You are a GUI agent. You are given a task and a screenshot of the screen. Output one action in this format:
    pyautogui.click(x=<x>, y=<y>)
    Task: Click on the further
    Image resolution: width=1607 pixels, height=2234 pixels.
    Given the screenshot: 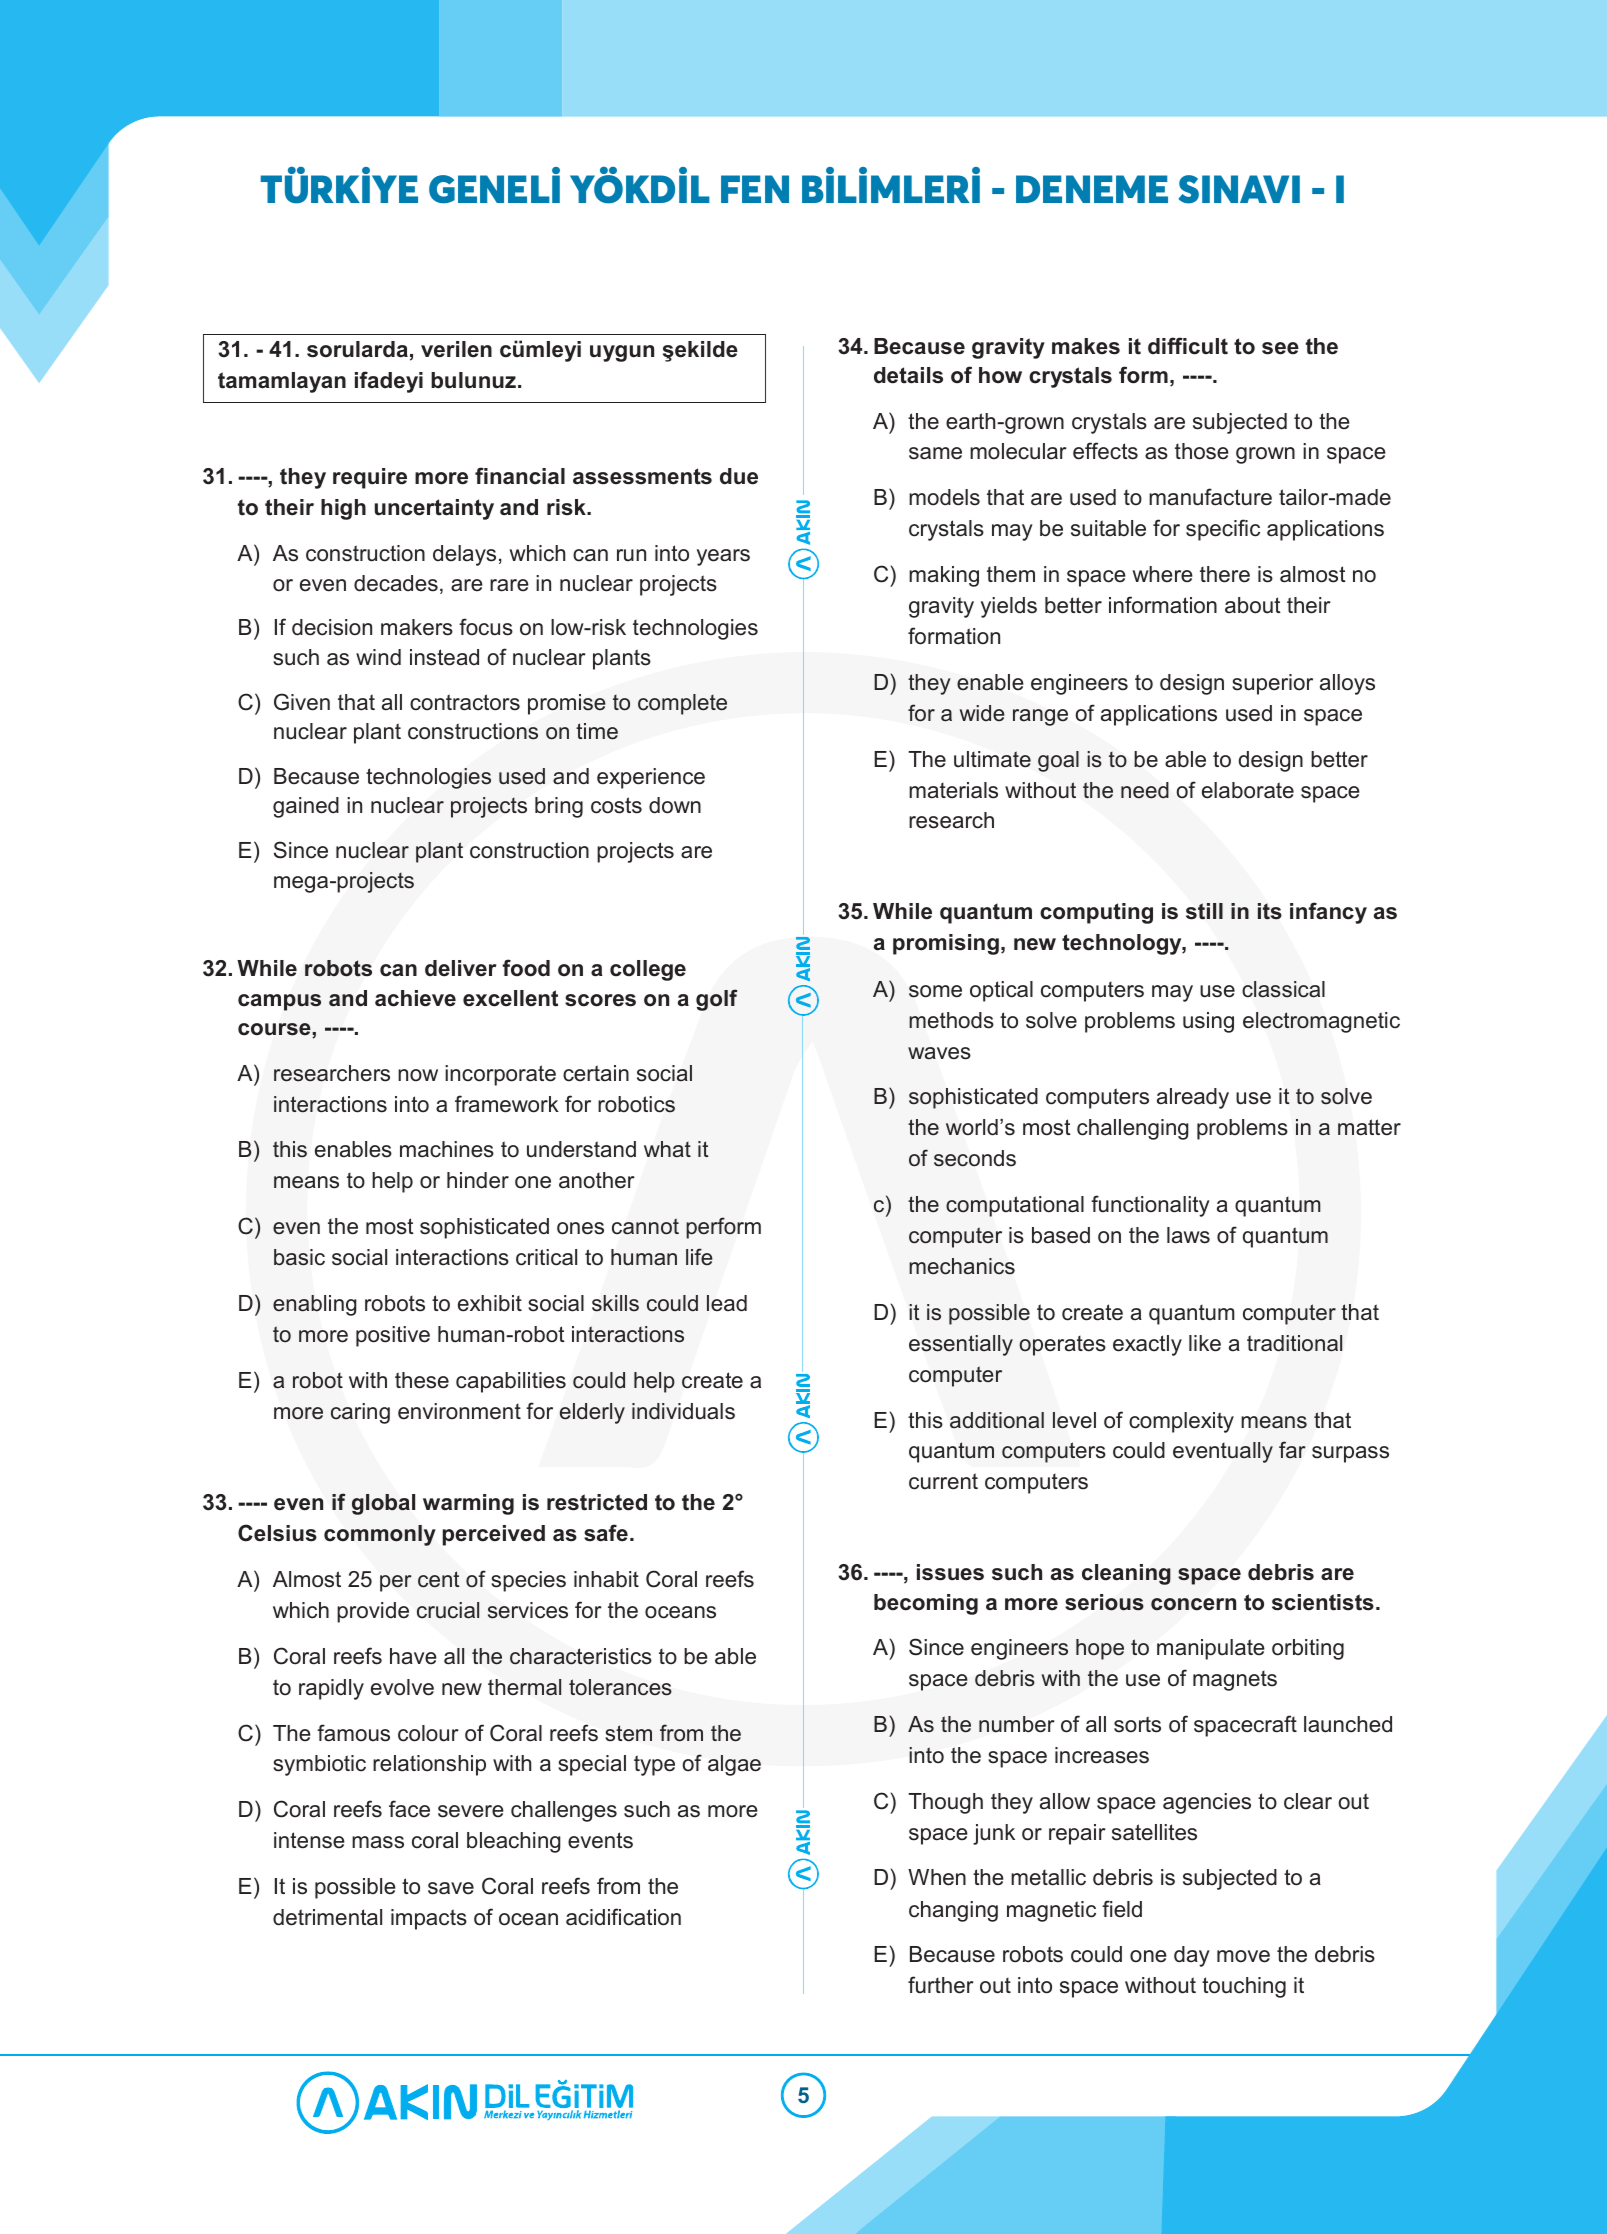 What is the action you would take?
    pyautogui.click(x=941, y=1985)
